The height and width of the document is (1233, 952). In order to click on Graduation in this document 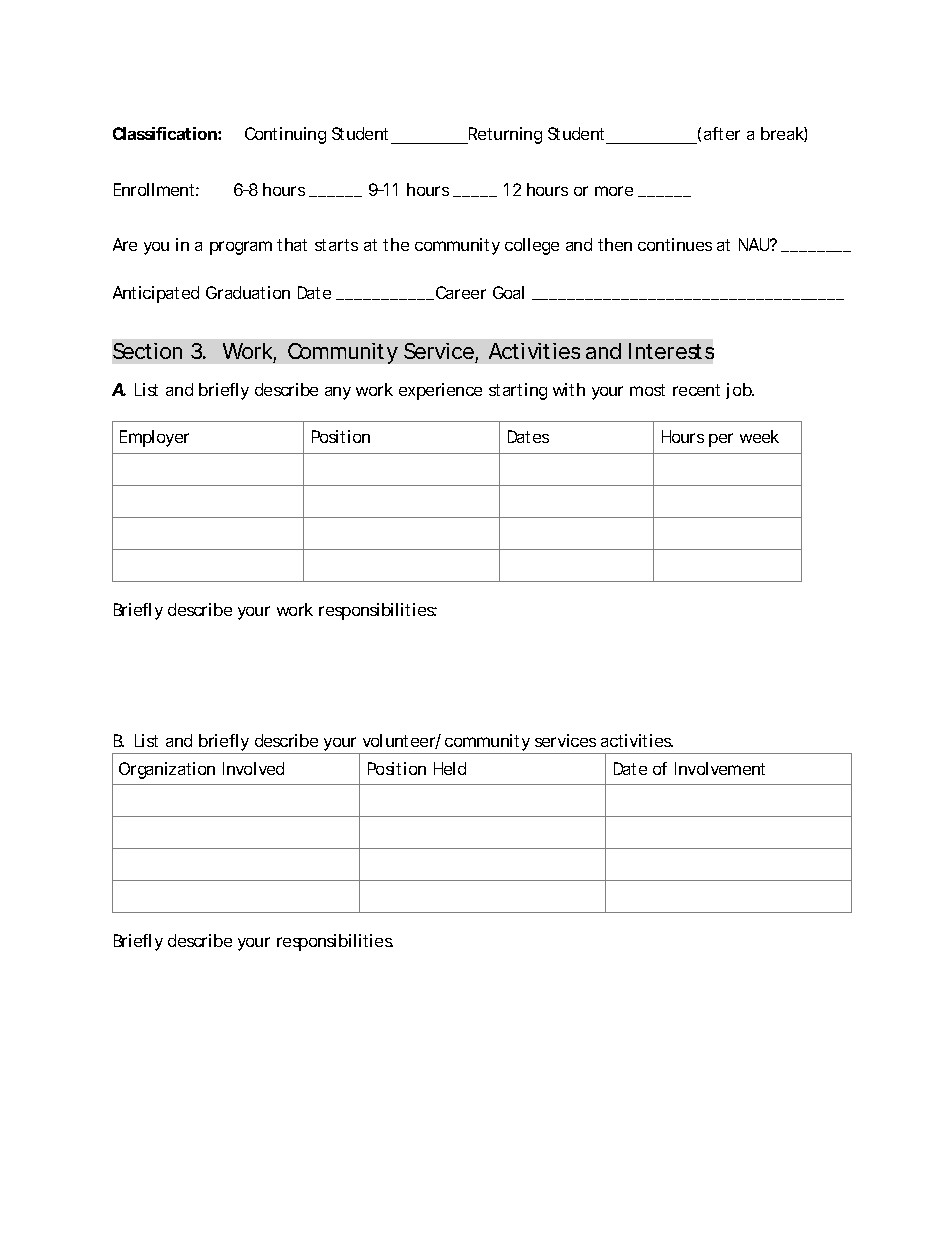, I will do `click(248, 292)`.
